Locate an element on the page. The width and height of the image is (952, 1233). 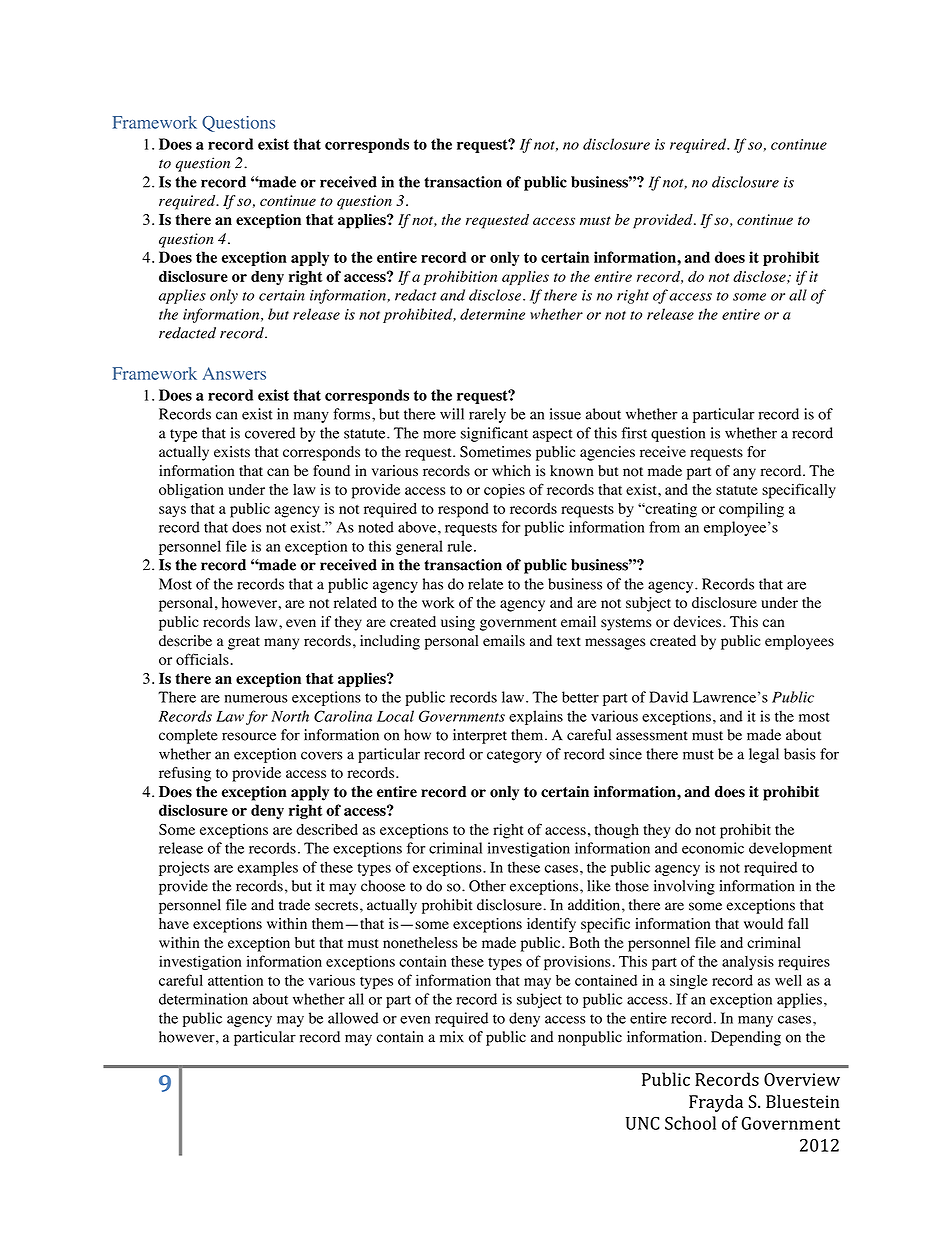
mix is located at coordinates (452, 1037).
